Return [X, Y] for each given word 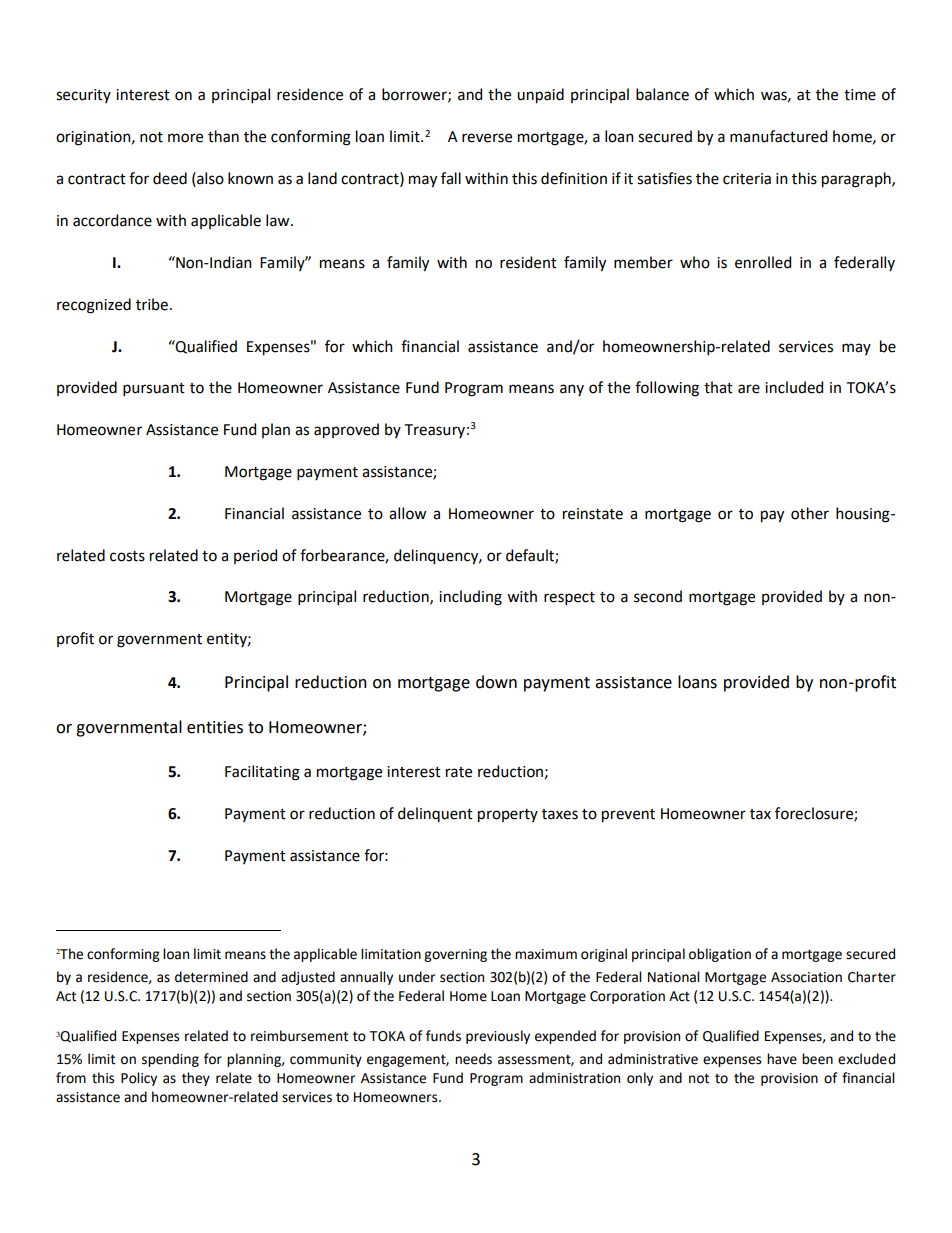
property [508, 816]
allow [407, 513]
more [185, 138]
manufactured [778, 136]
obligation [720, 955]
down [496, 682]
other [810, 513]
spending [170, 1060]
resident [528, 262]
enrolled [763, 262]
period [255, 556]
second [658, 596]
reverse [487, 138]
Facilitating [262, 773]
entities [215, 727]
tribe [152, 304]
